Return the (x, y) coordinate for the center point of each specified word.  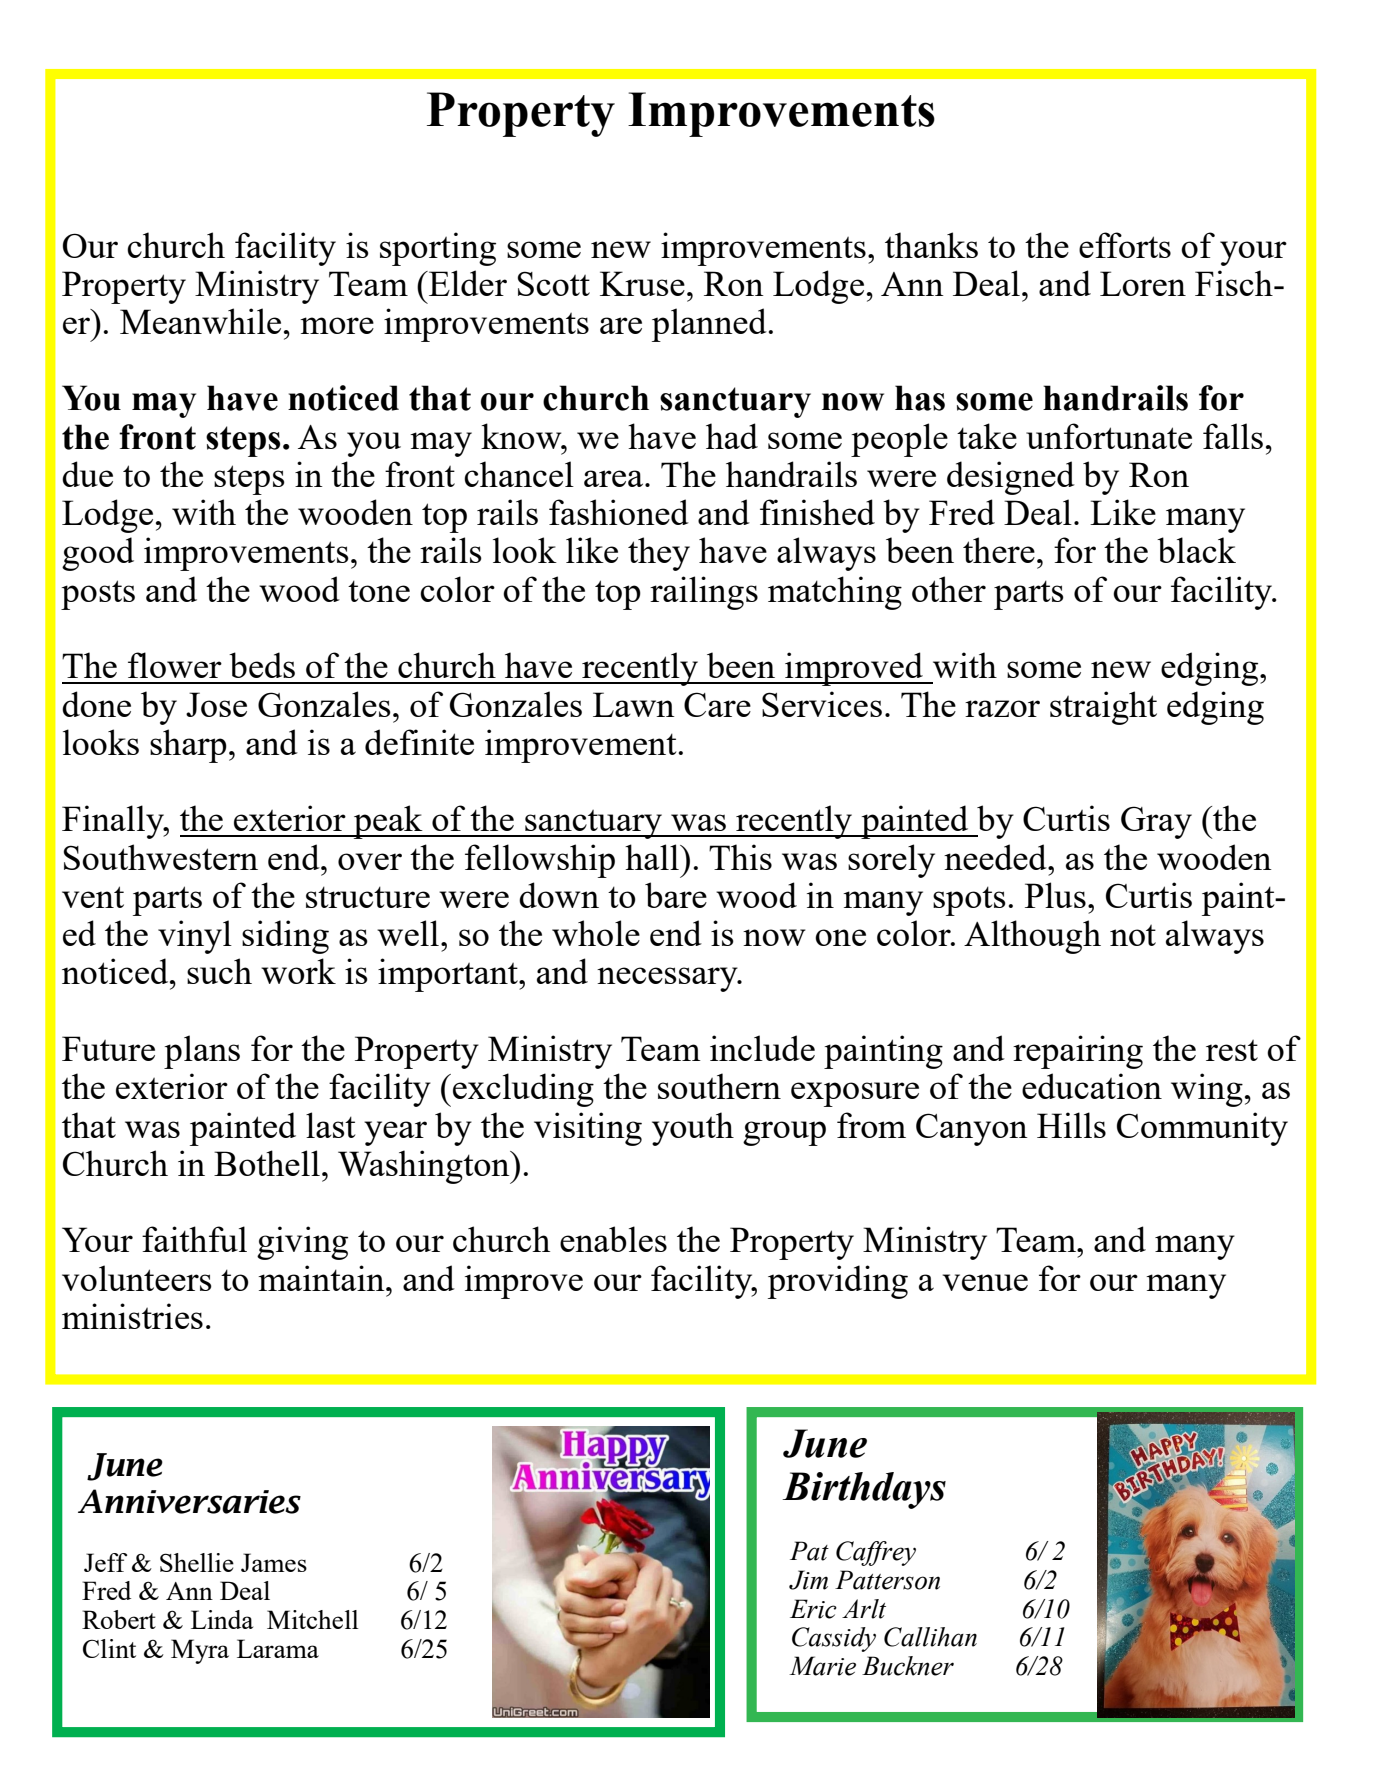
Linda (222, 1619)
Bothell (267, 1163)
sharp (188, 746)
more (337, 325)
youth (693, 1129)
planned (709, 325)
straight (1103, 708)
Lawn (634, 704)
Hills (1071, 1125)
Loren (1143, 283)
